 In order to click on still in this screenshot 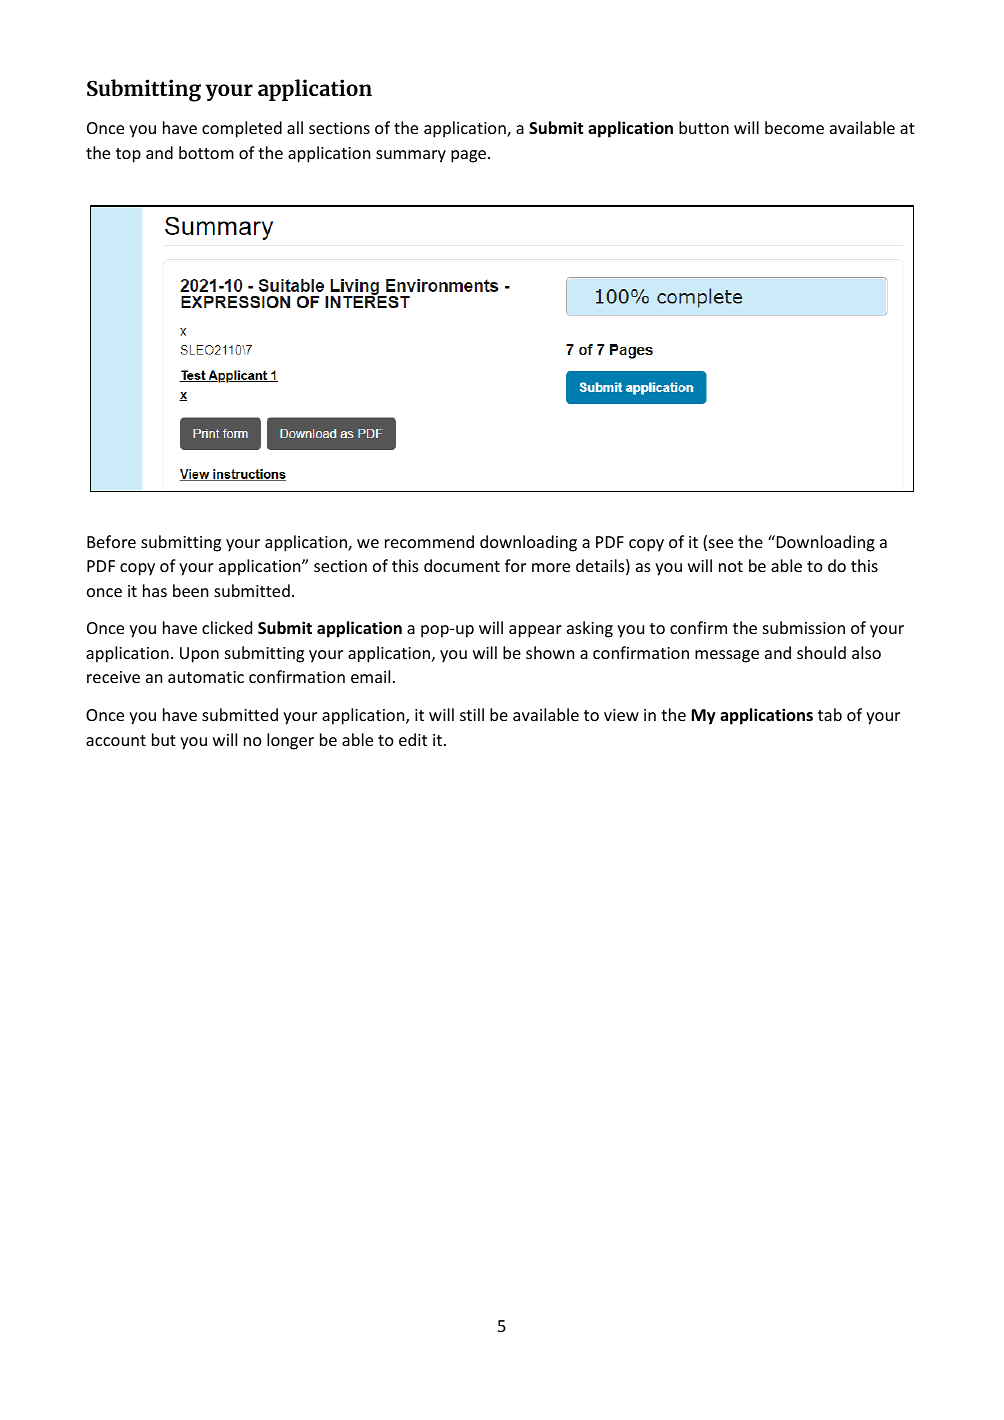, I will do `click(472, 714)`.
